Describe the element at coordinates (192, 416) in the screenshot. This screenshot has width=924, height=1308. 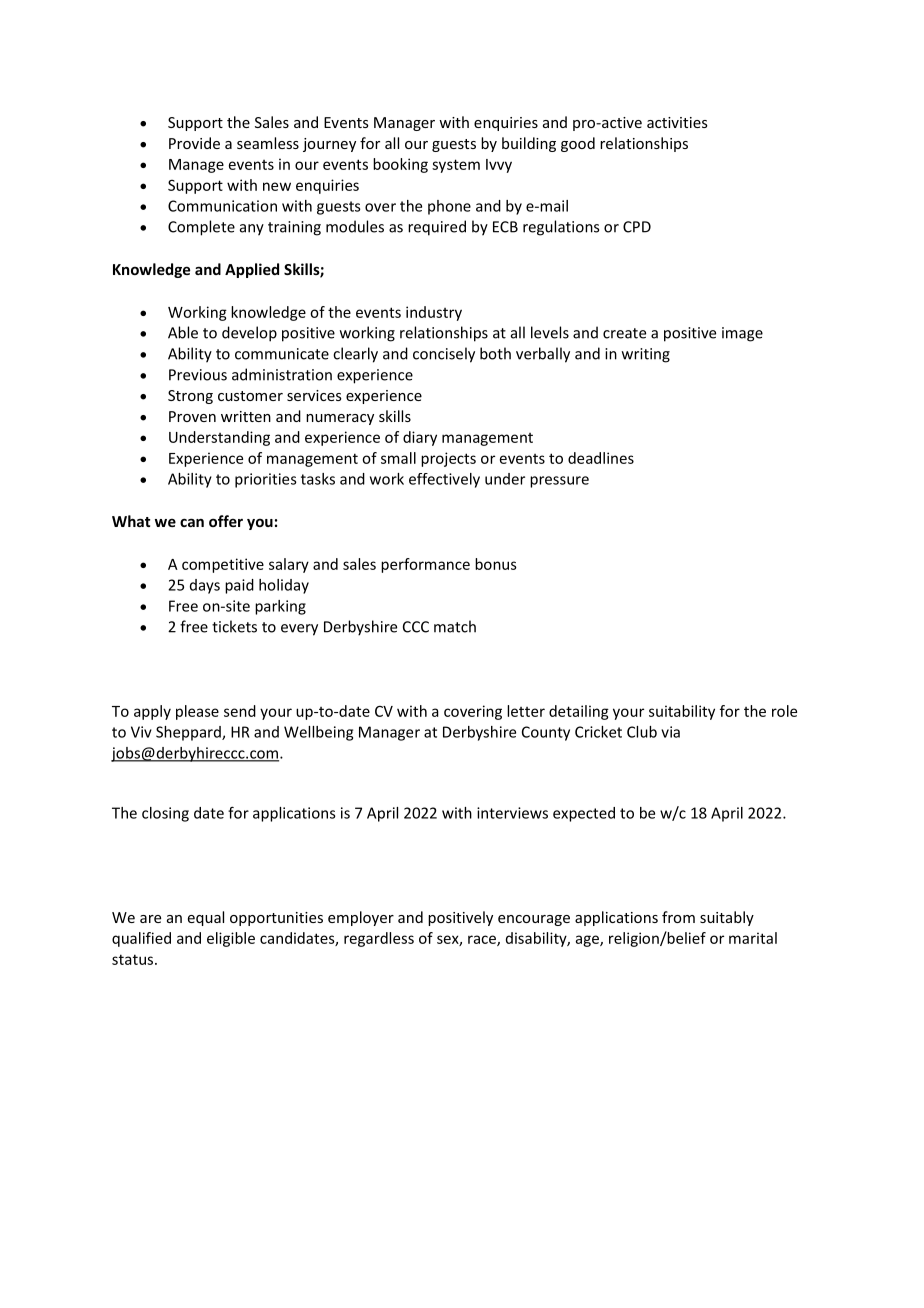
I see `Proven` at that location.
